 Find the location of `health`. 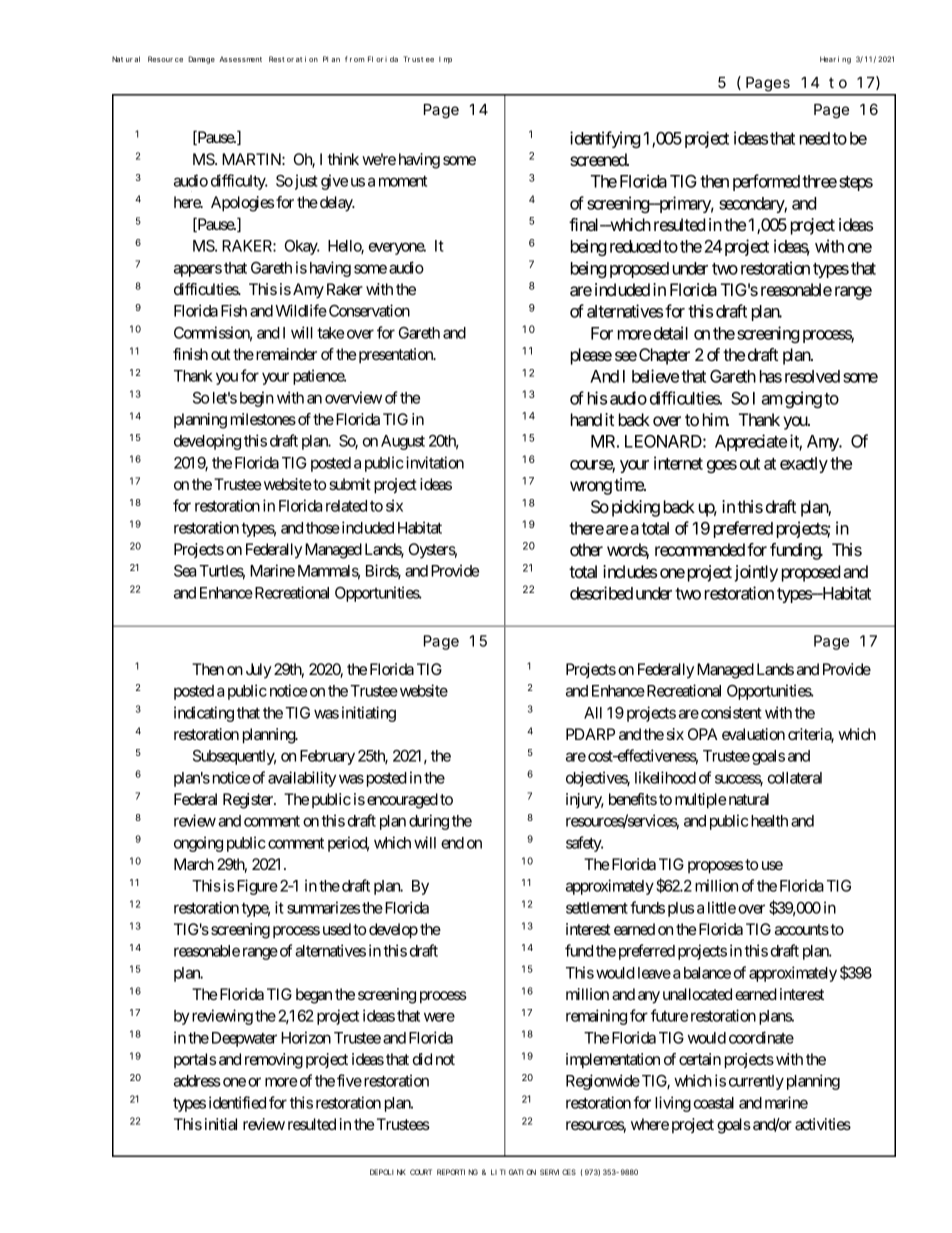

health is located at coordinates (769, 821).
